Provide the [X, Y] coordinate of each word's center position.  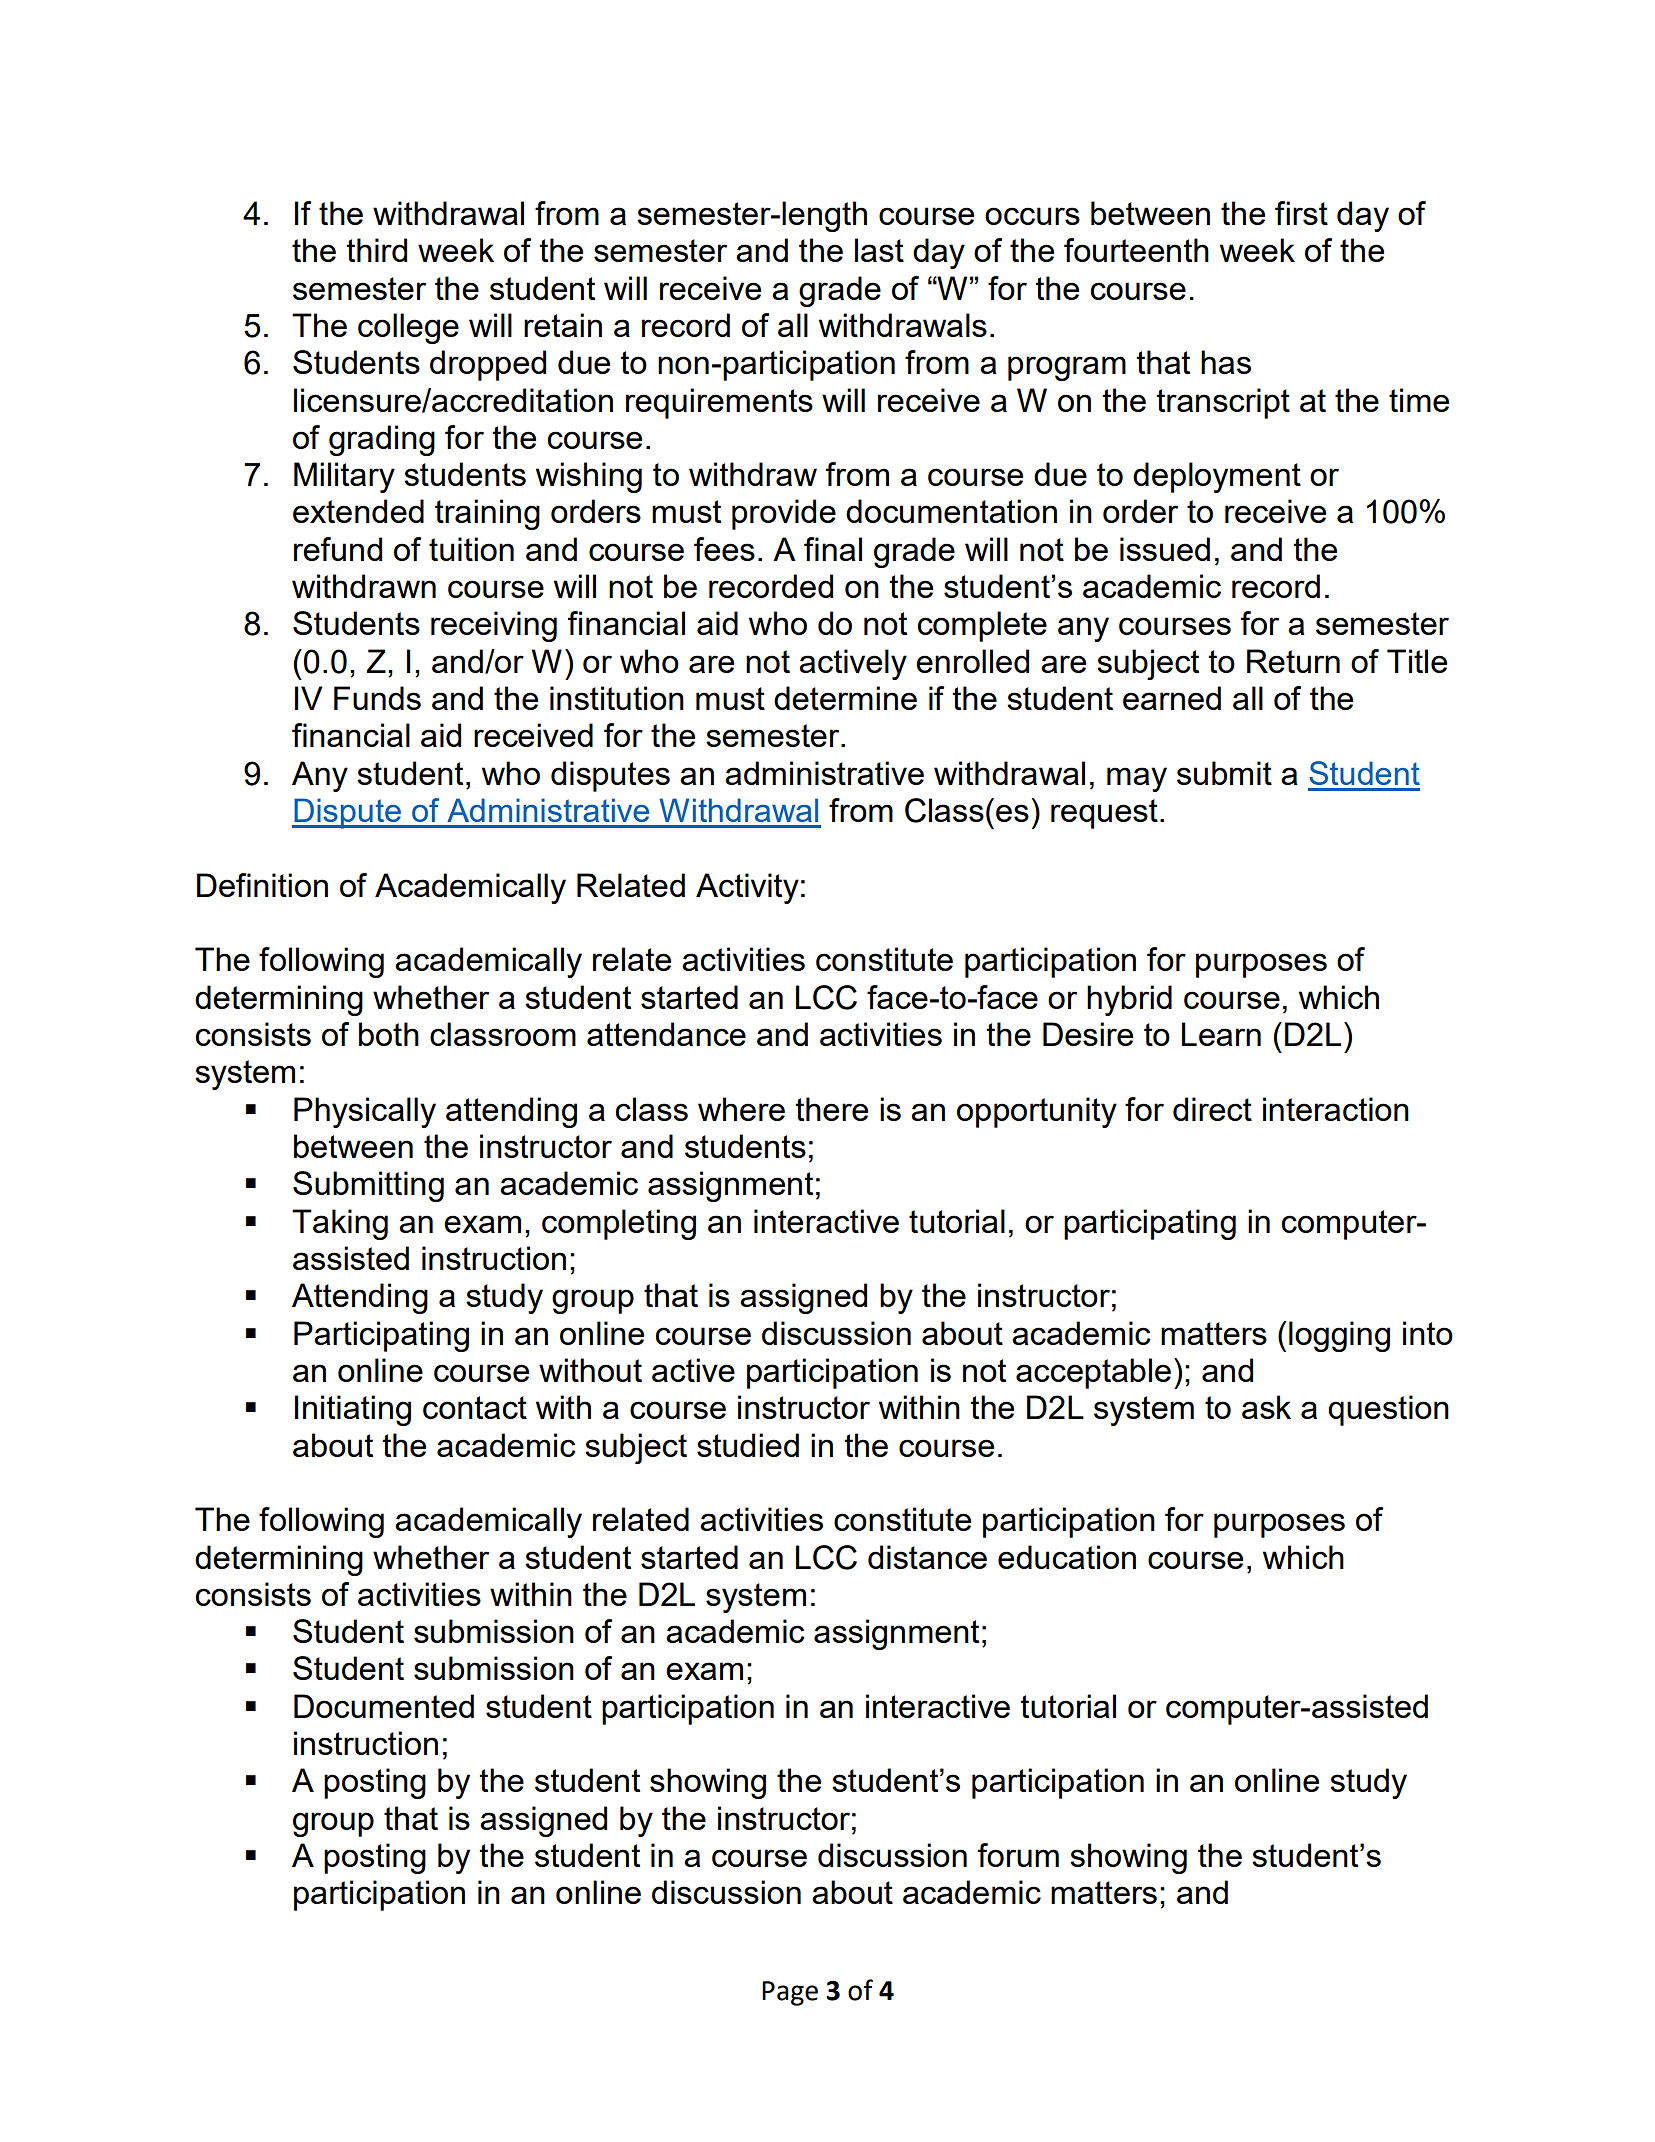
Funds [377, 698]
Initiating [353, 1410]
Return [1293, 661]
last [879, 250]
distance [927, 1557]
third [376, 250]
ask [1266, 1407]
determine [845, 698]
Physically [365, 1112]
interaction [1336, 1109]
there [831, 1109]
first [1301, 213]
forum [1018, 1855]
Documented [384, 1706]
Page [790, 1993]
